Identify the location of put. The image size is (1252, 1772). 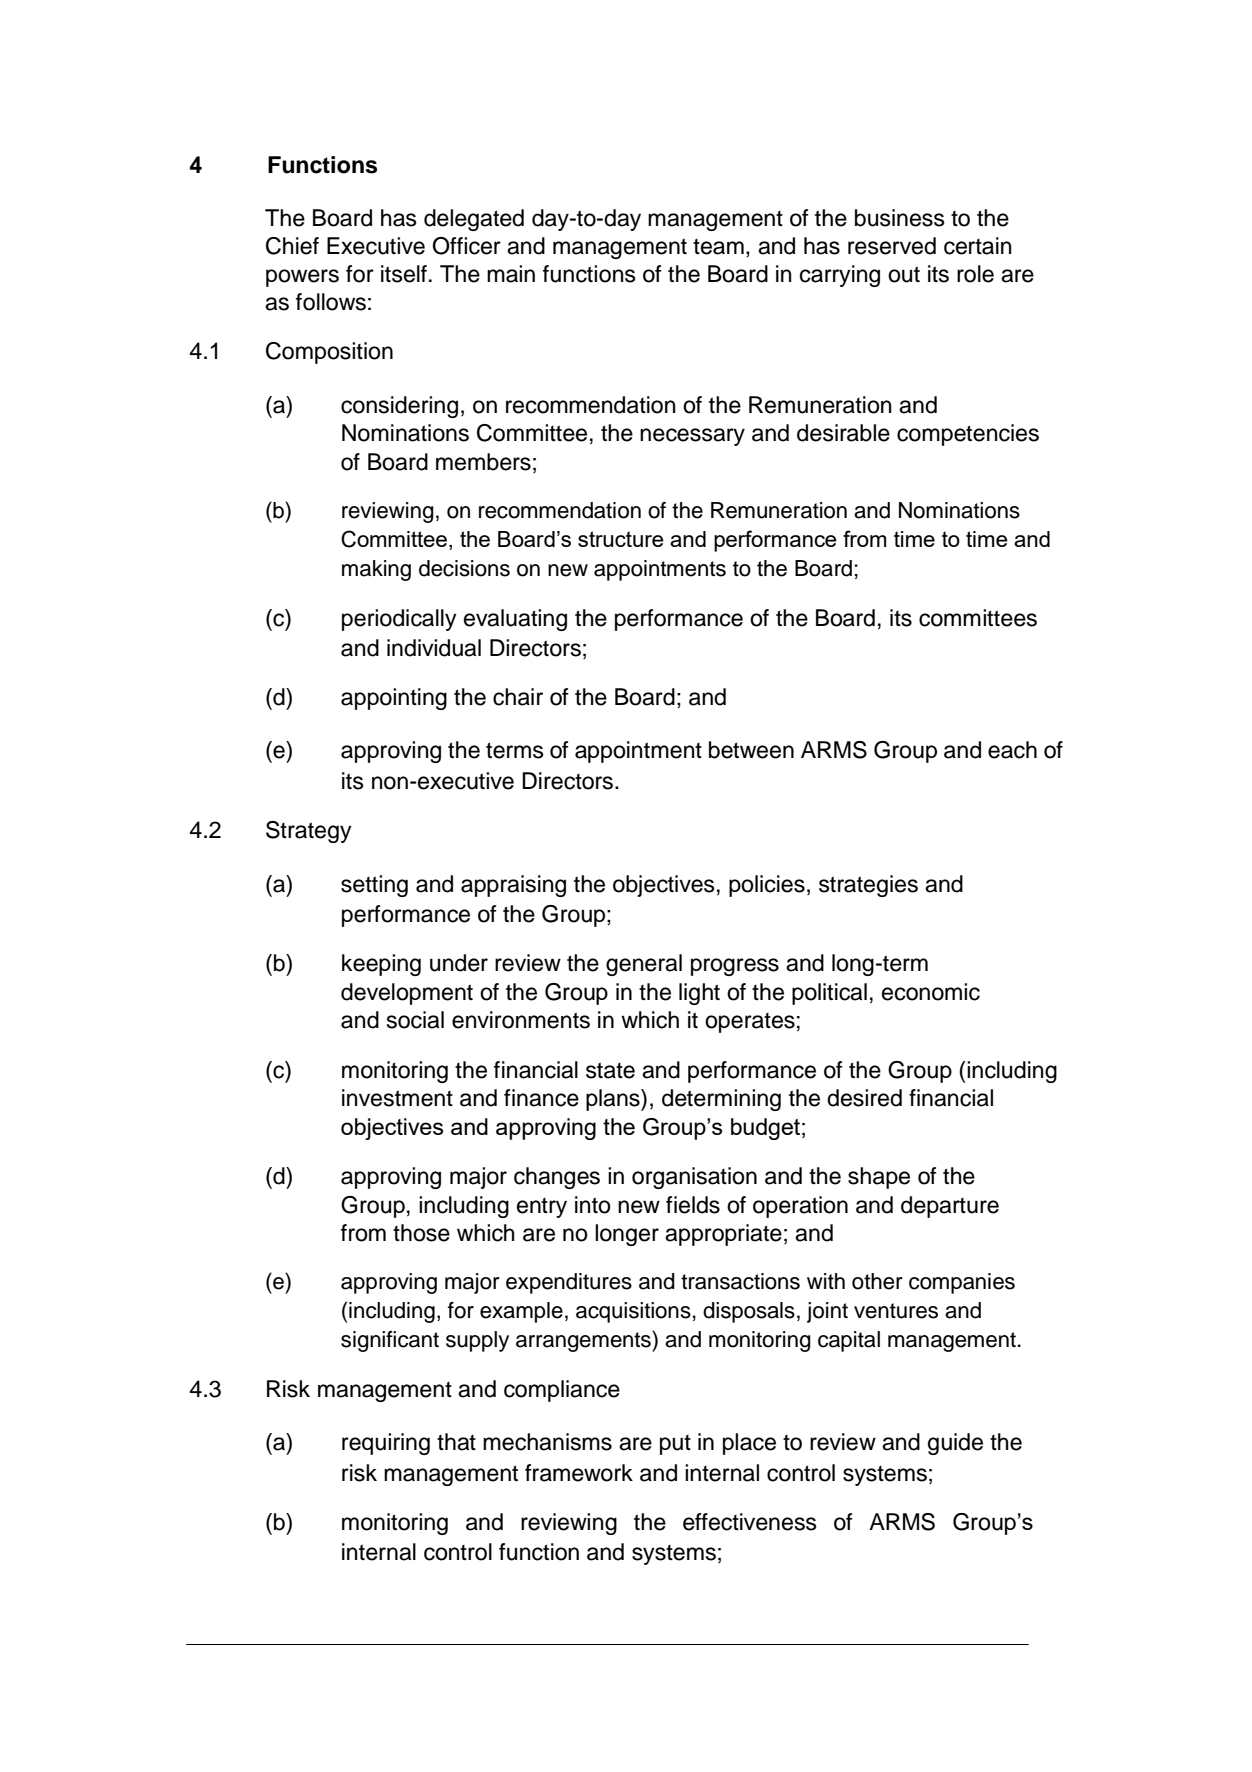
(675, 1445).
